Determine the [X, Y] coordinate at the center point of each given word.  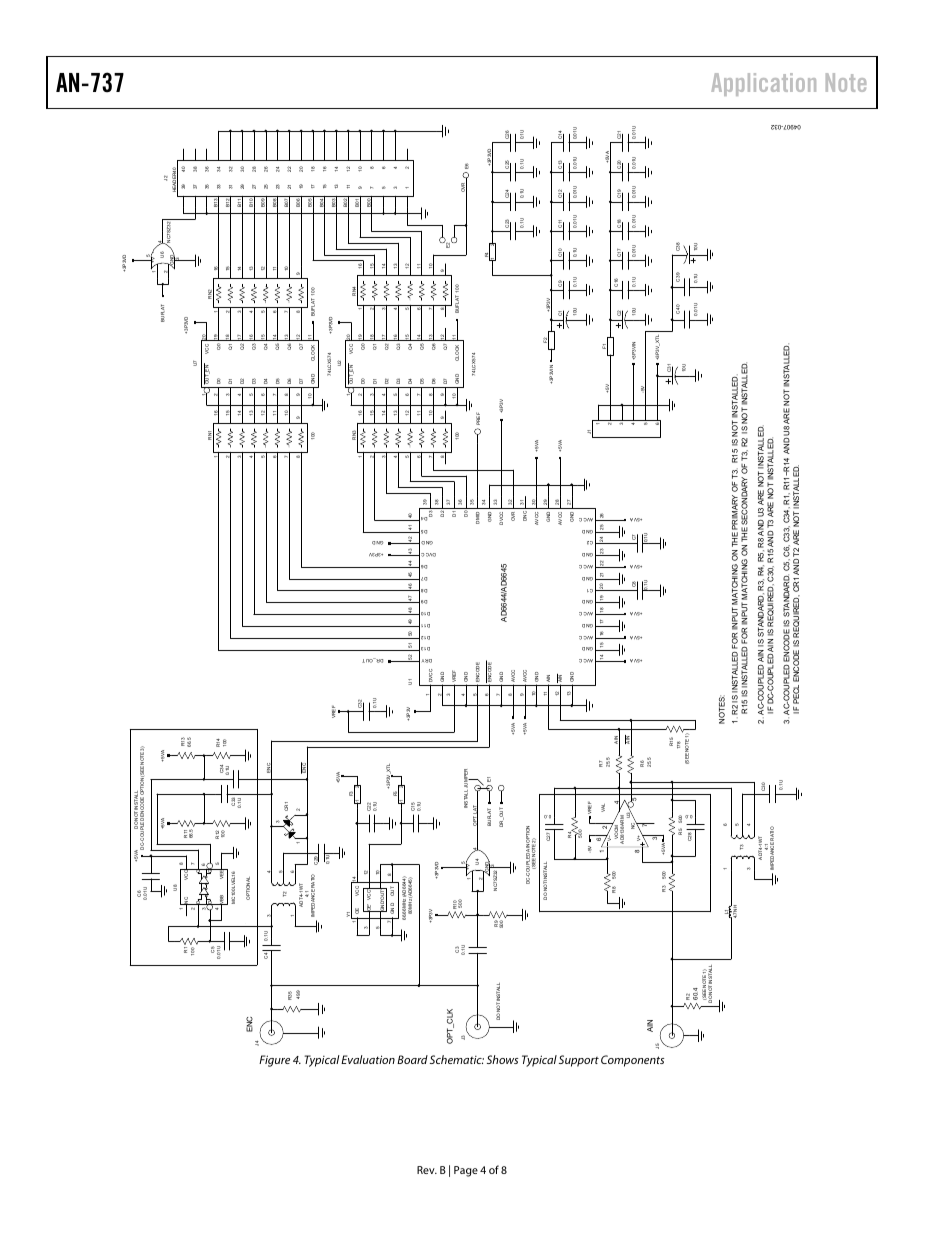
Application [763, 84]
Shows [502, 1059]
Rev [427, 1170]
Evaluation [368, 1059]
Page [466, 1171]
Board [412, 1059]
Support [579, 1061]
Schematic [457, 1059]
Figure [274, 1061]
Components [632, 1061]
